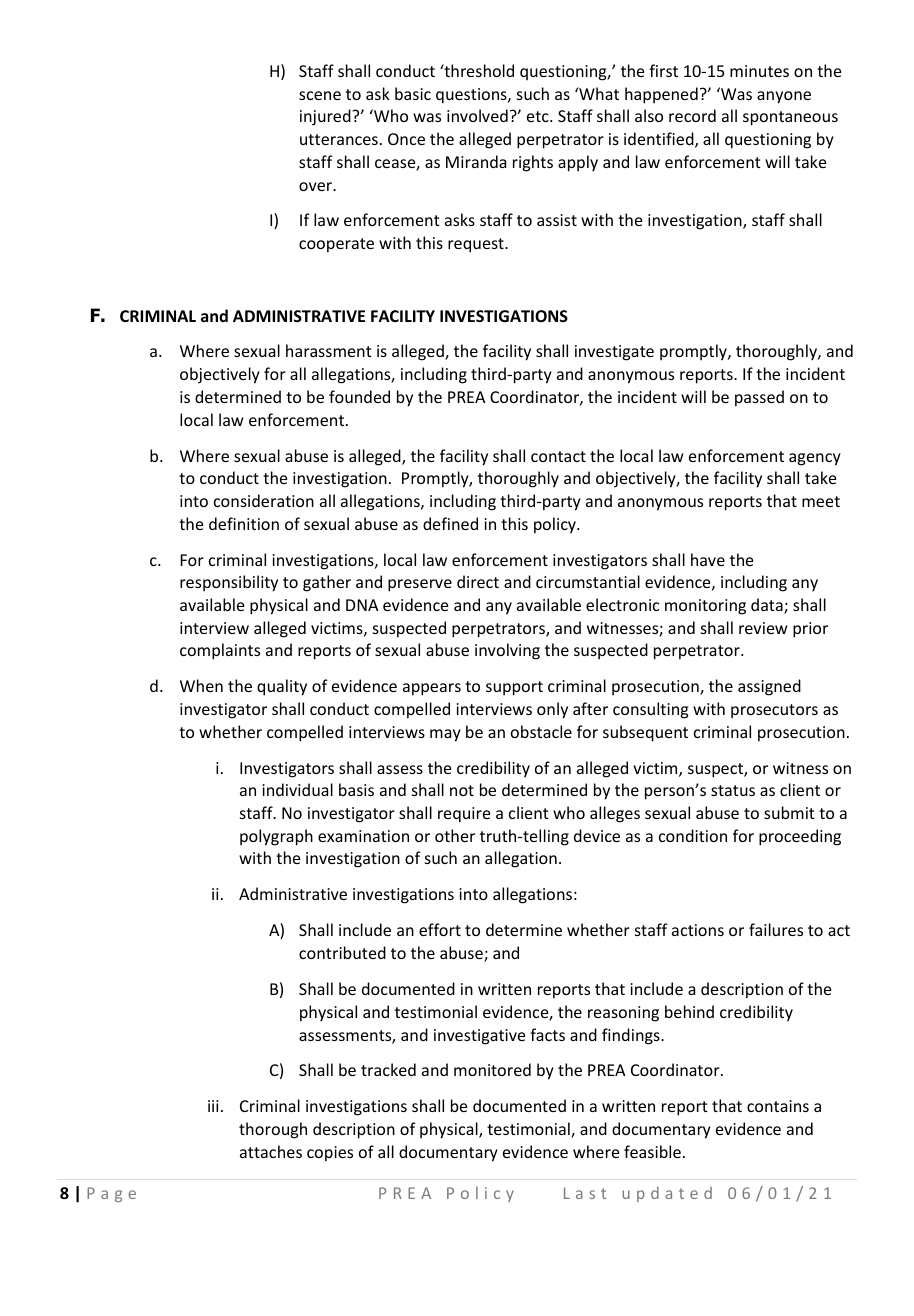 The height and width of the screenshot is (1316, 914). I want to click on anyone, so click(784, 97).
